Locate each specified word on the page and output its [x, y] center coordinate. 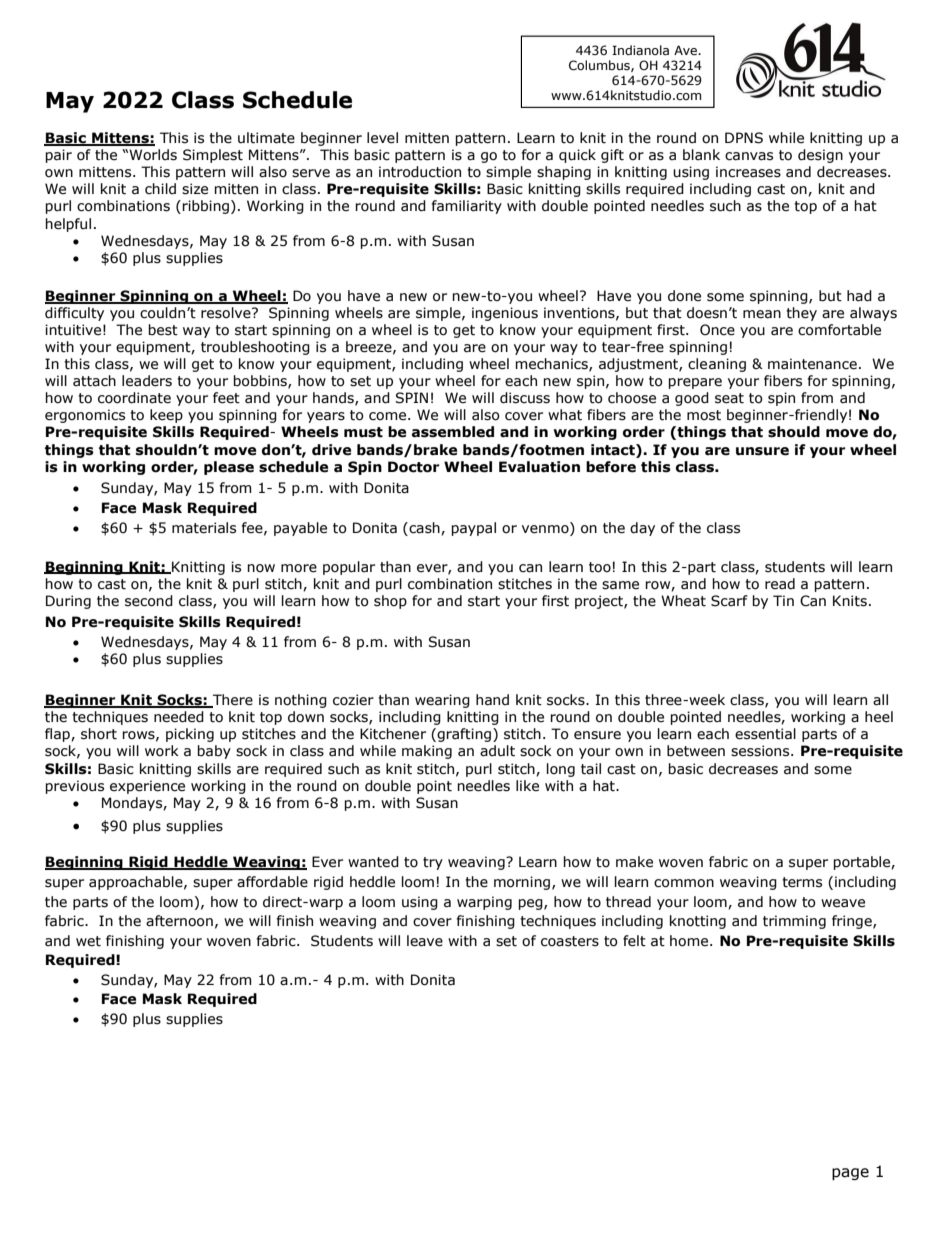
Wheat [683, 601]
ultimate [266, 138]
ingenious [505, 314]
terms [802, 882]
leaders [147, 381]
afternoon [179, 921]
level [382, 138]
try [433, 863]
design [820, 156]
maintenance [812, 364]
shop [390, 602]
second [149, 601]
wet [88, 941]
